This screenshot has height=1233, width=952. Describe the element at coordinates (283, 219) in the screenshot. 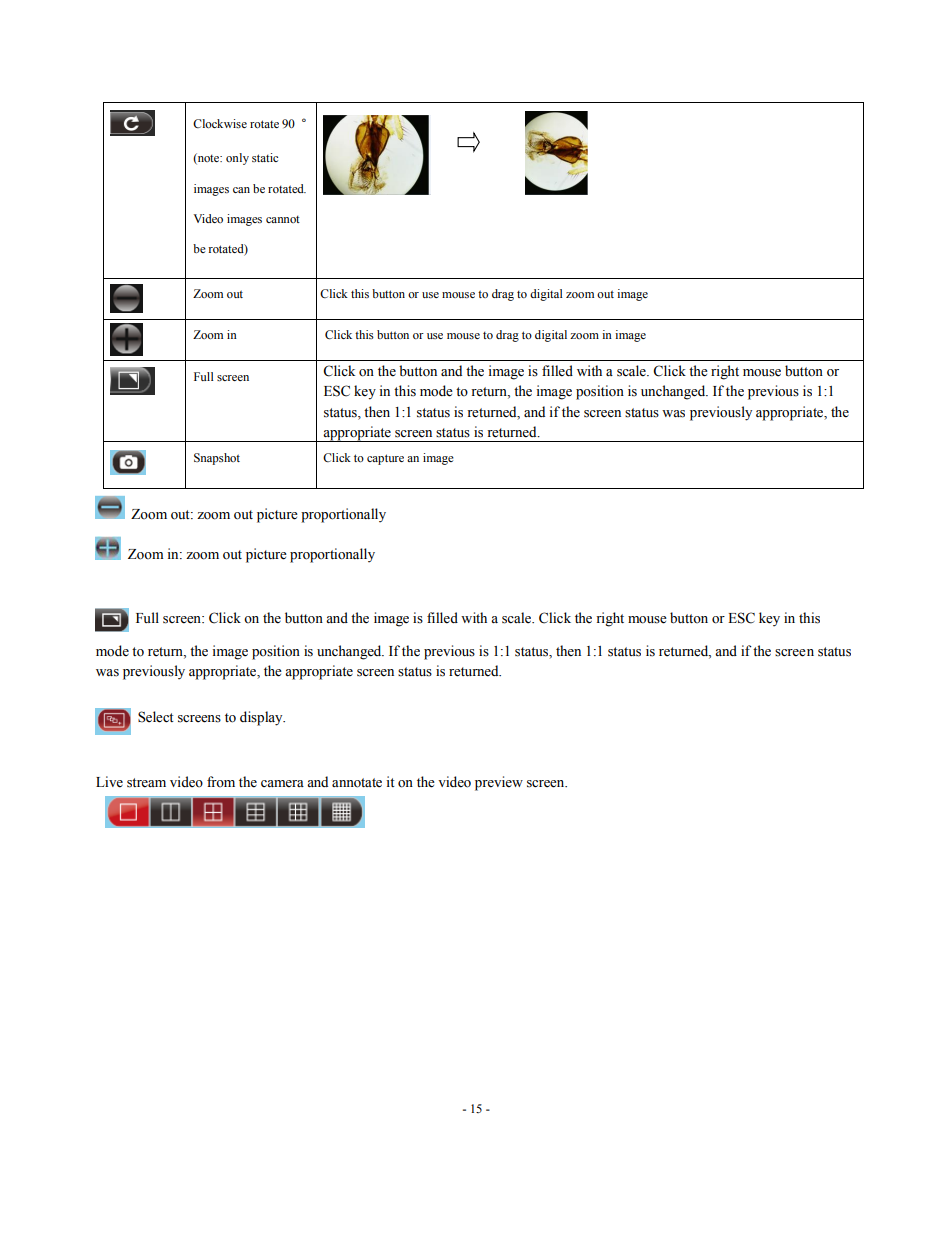

I see `cannot` at that location.
